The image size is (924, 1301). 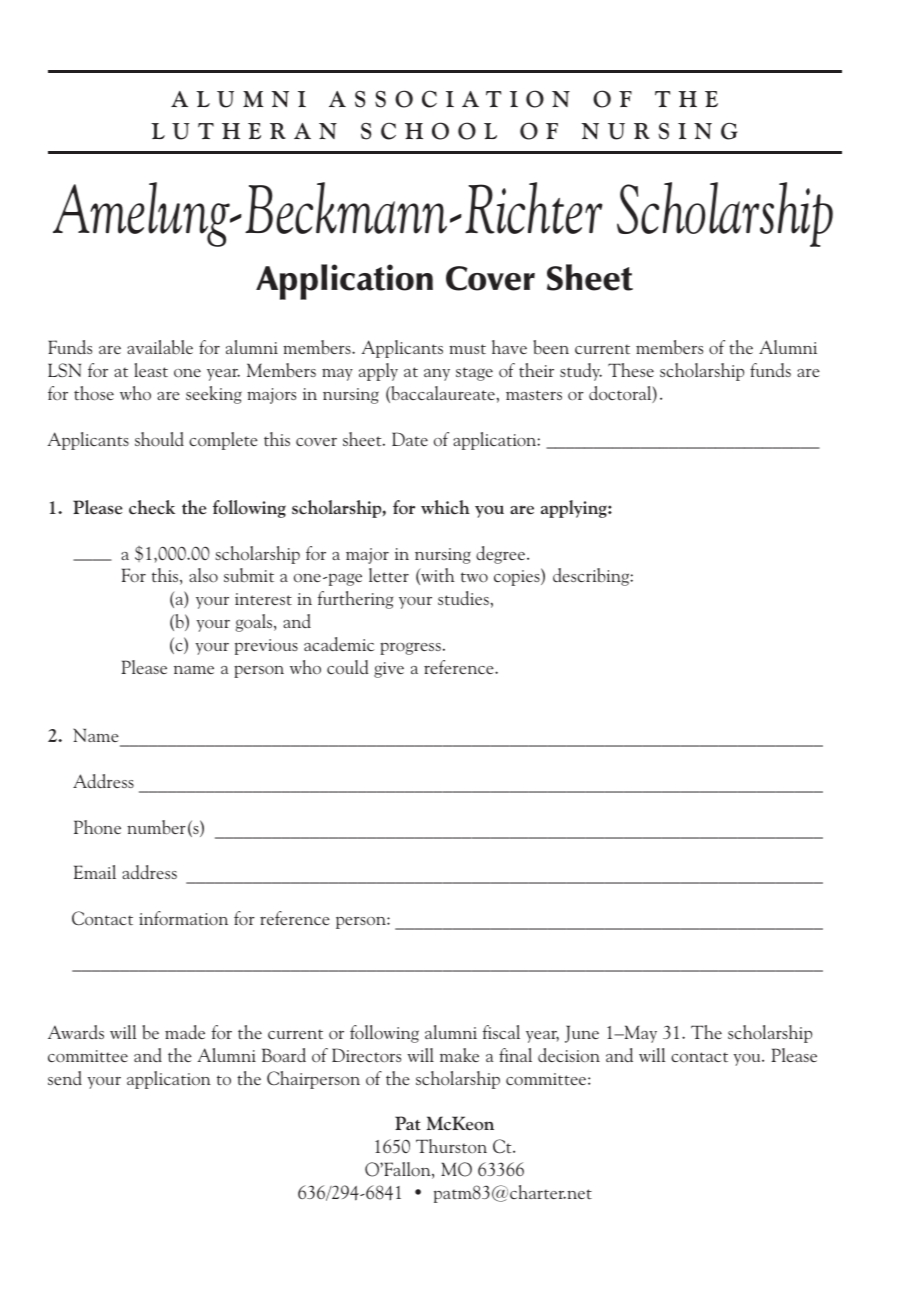 I want to click on send, so click(x=65, y=1078).
